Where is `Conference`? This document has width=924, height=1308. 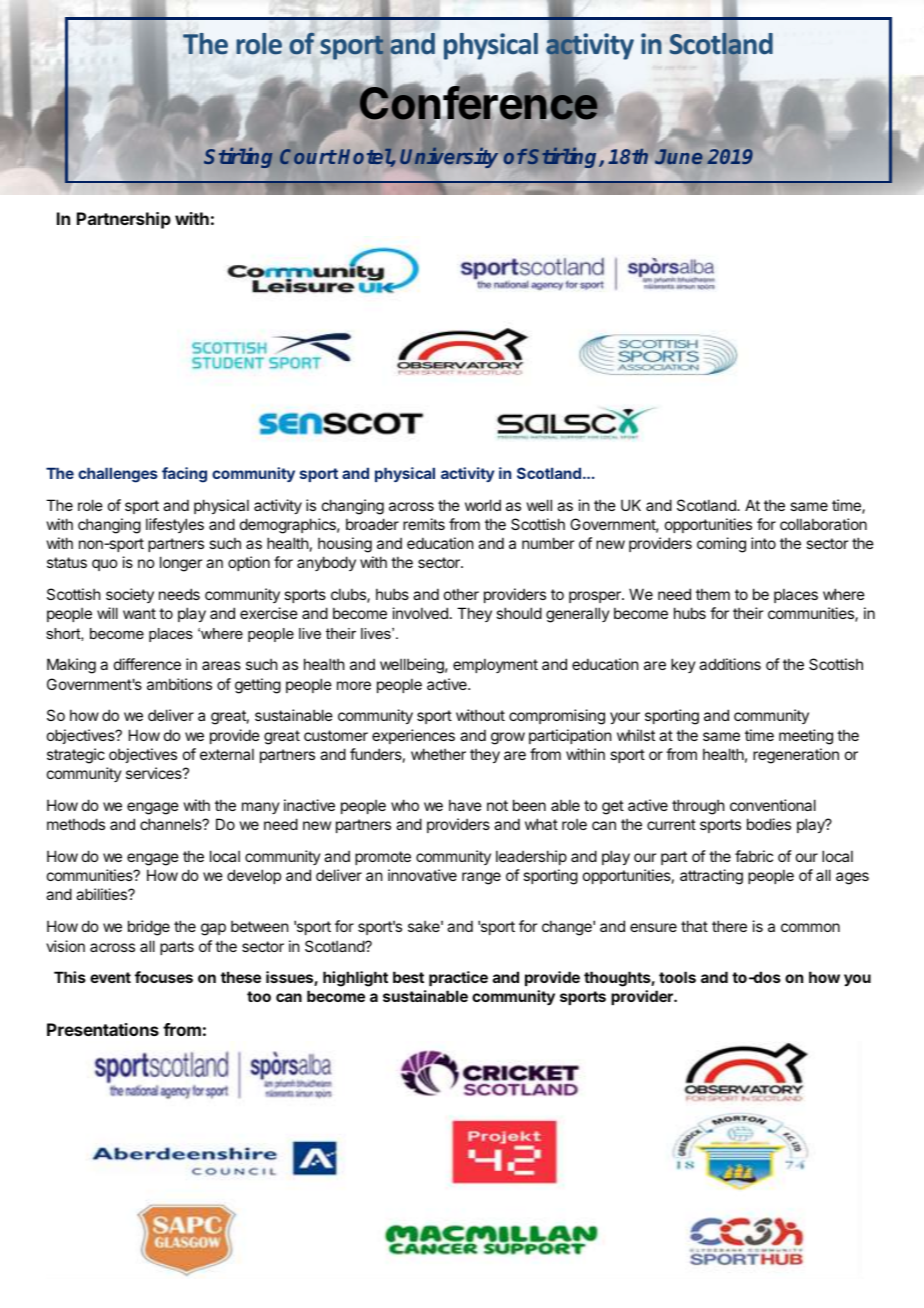
Conference is located at coordinates (479, 104).
